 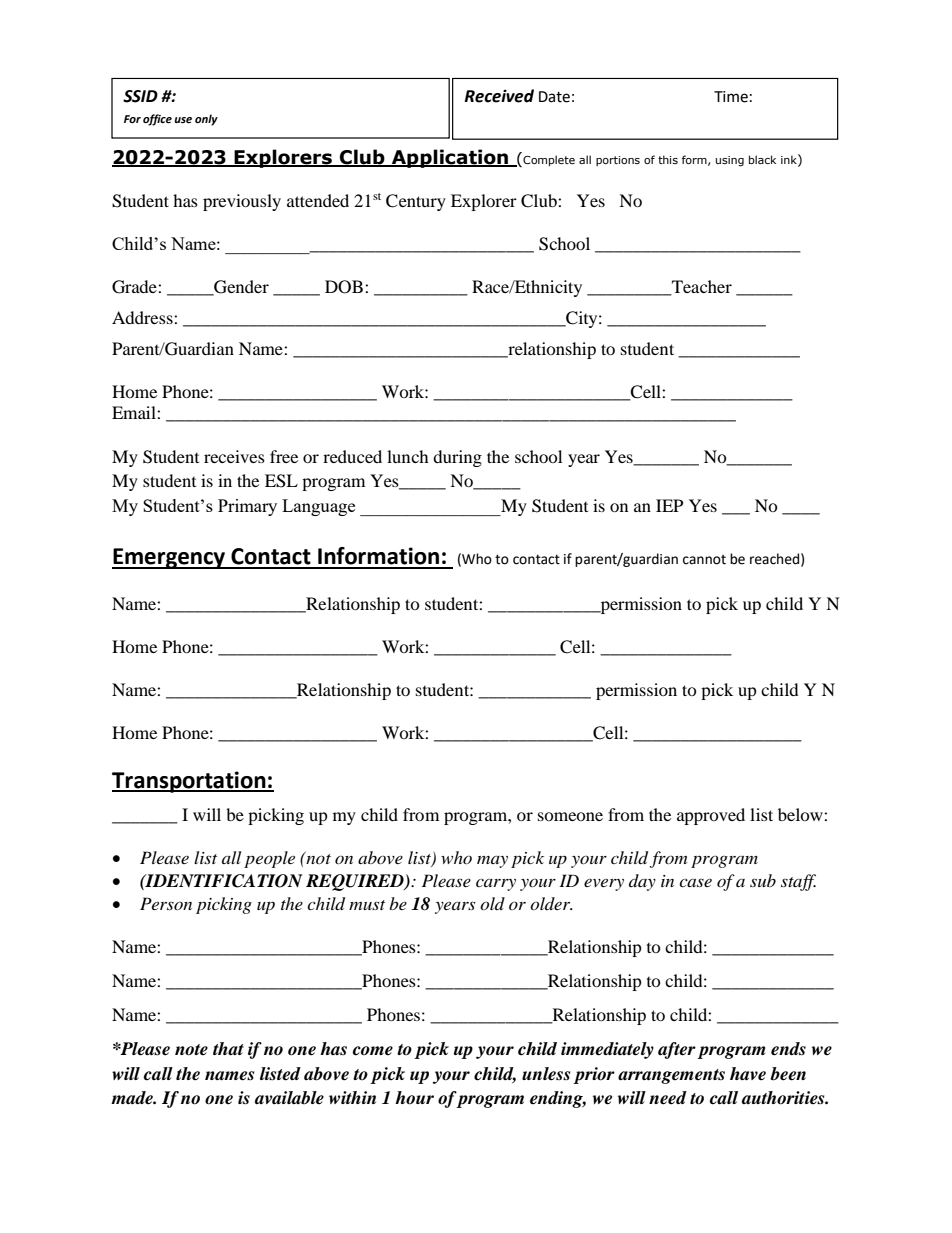 What do you see at coordinates (669, 505) in the page?
I see `IEP` at bounding box center [669, 505].
